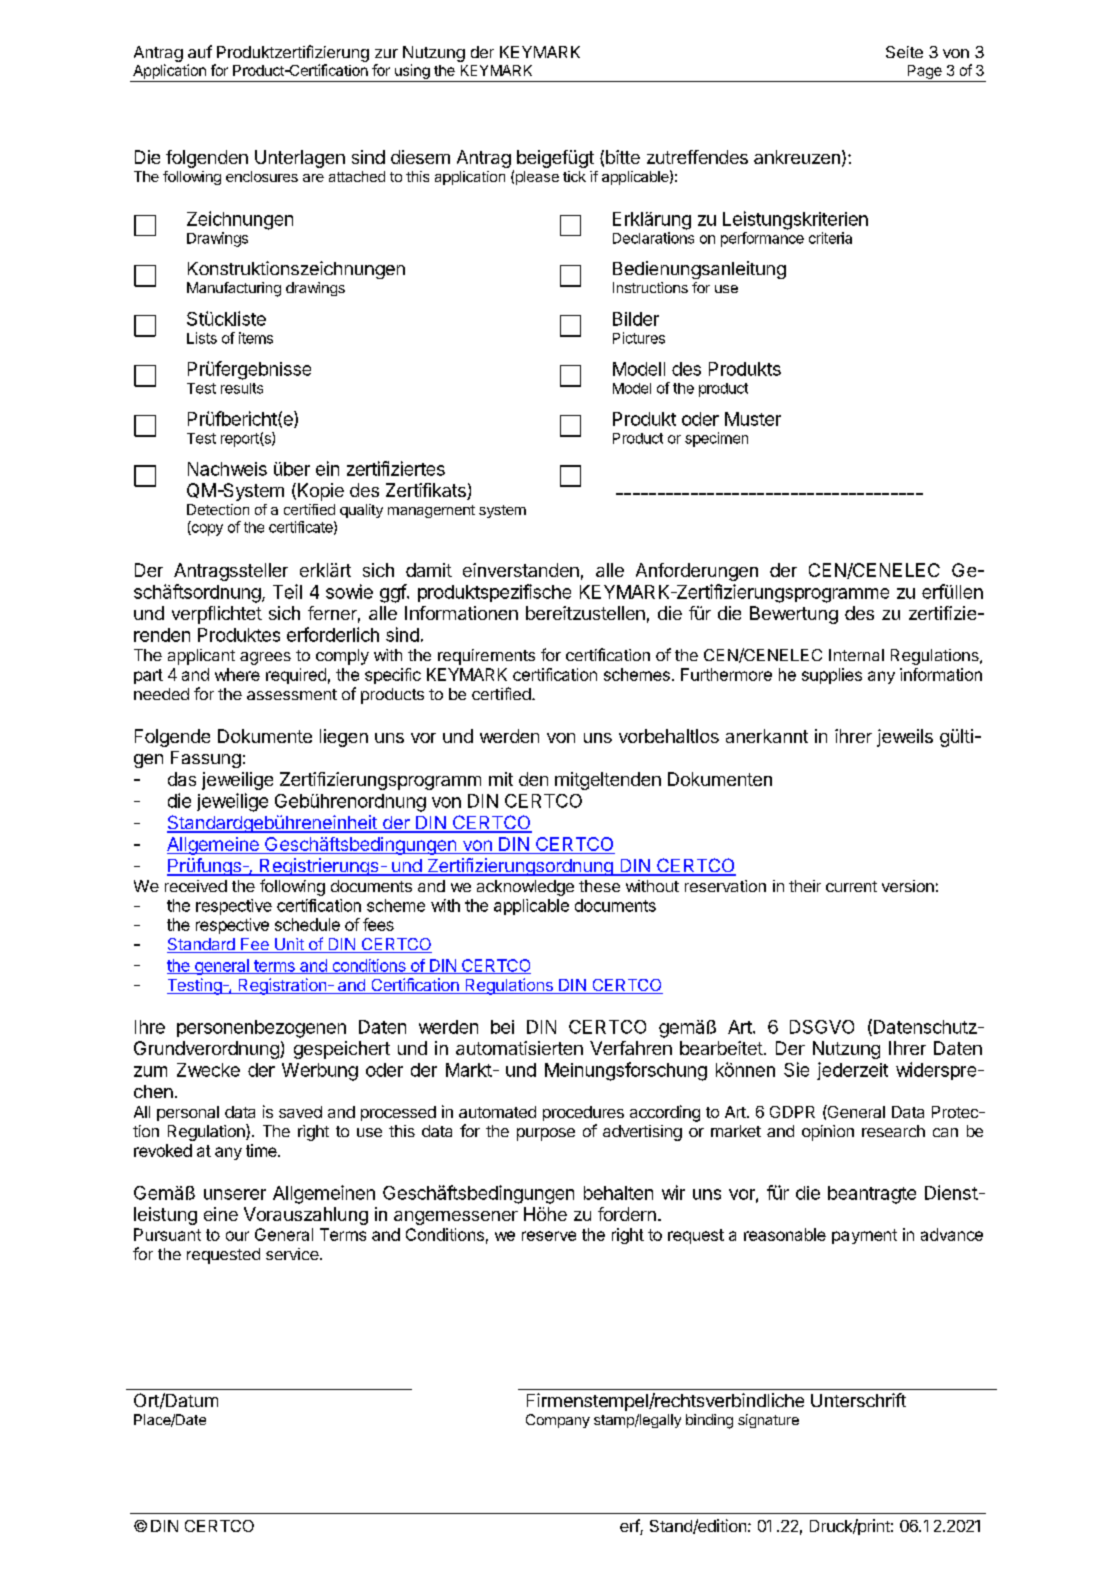  I want to click on tick, so click(574, 176).
